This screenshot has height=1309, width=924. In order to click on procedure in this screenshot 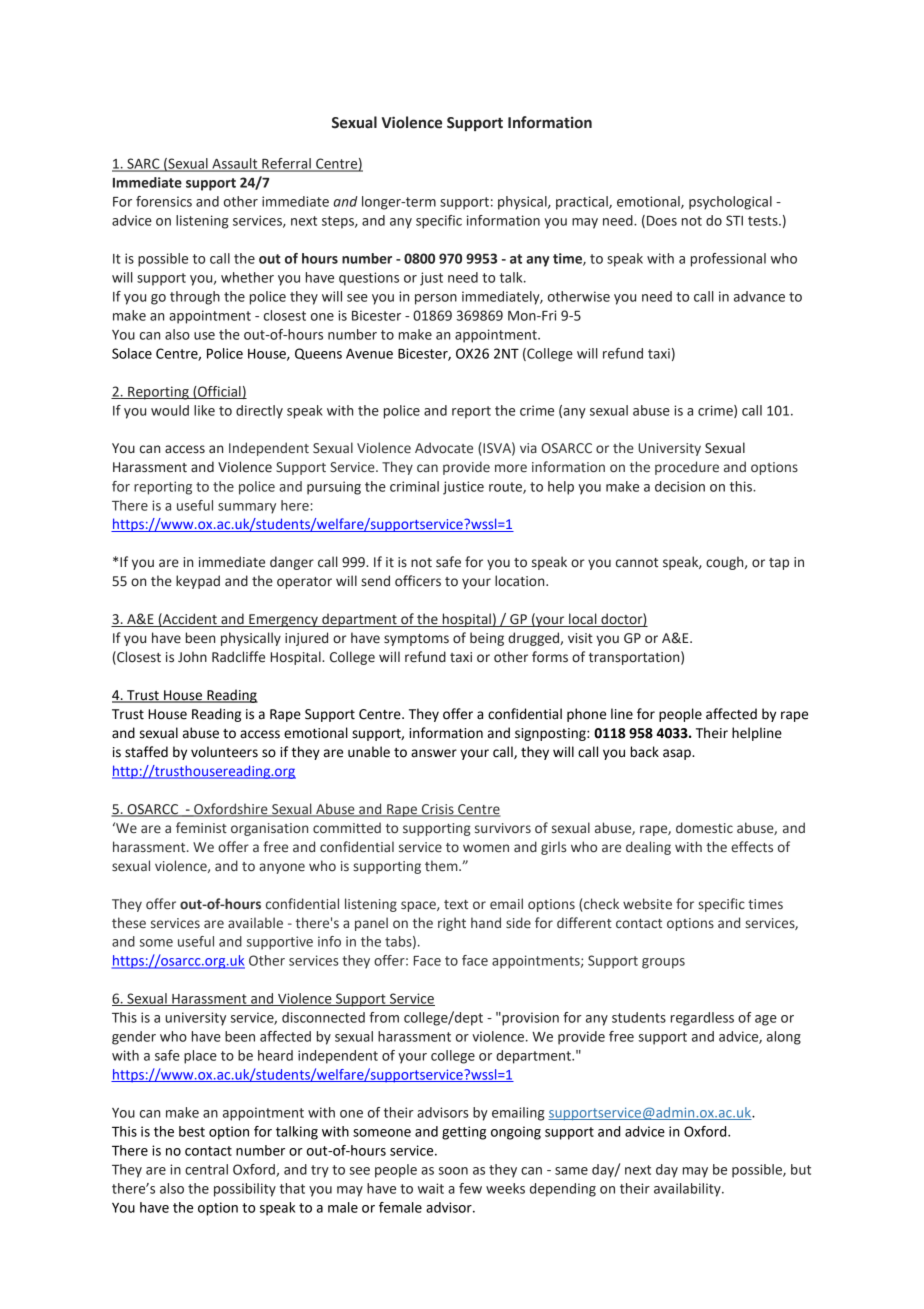, I will do `click(687, 468)`.
